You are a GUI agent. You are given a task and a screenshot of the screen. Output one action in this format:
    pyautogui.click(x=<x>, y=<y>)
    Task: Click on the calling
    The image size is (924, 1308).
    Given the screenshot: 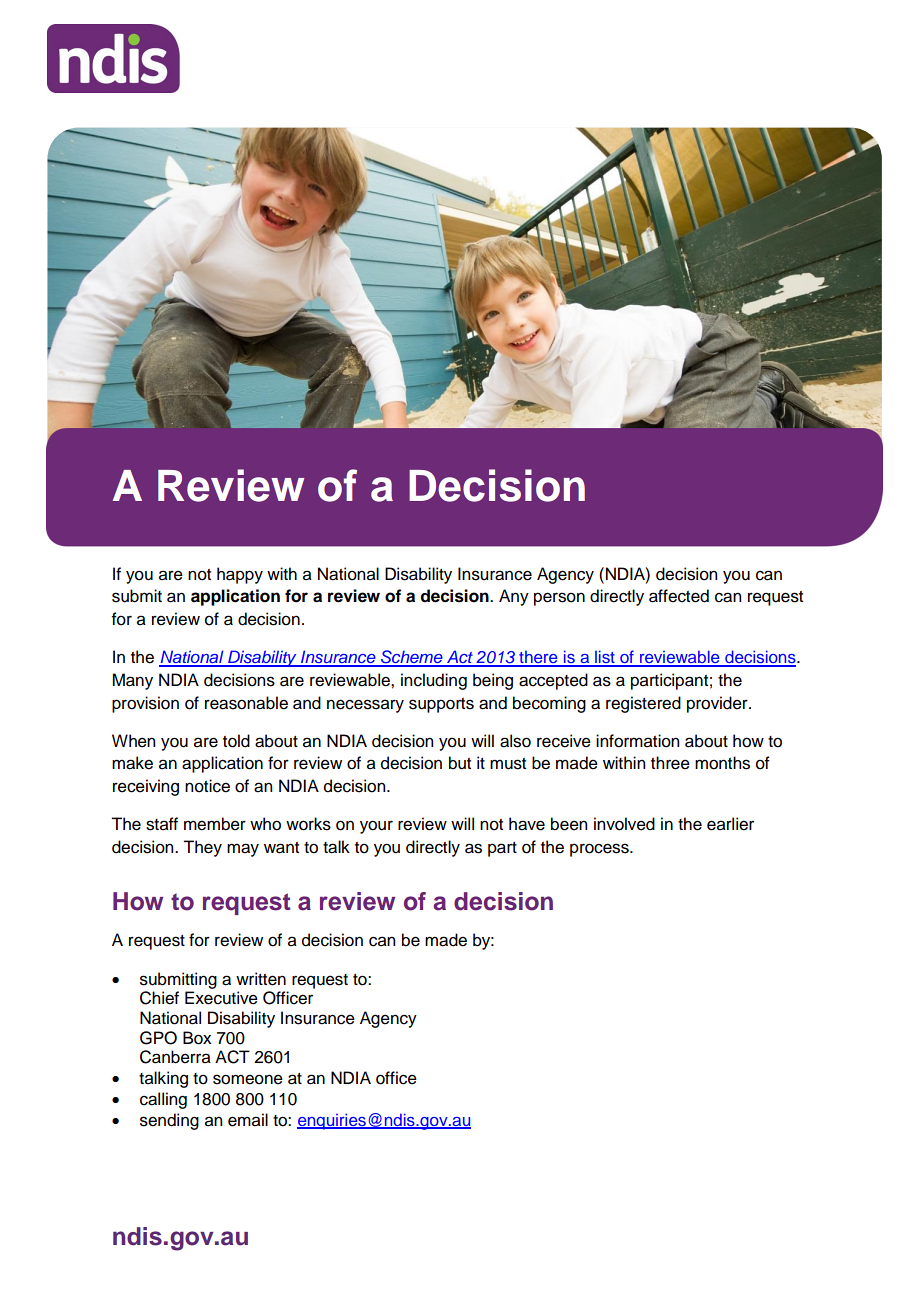 What is the action you would take?
    pyautogui.click(x=163, y=1100)
